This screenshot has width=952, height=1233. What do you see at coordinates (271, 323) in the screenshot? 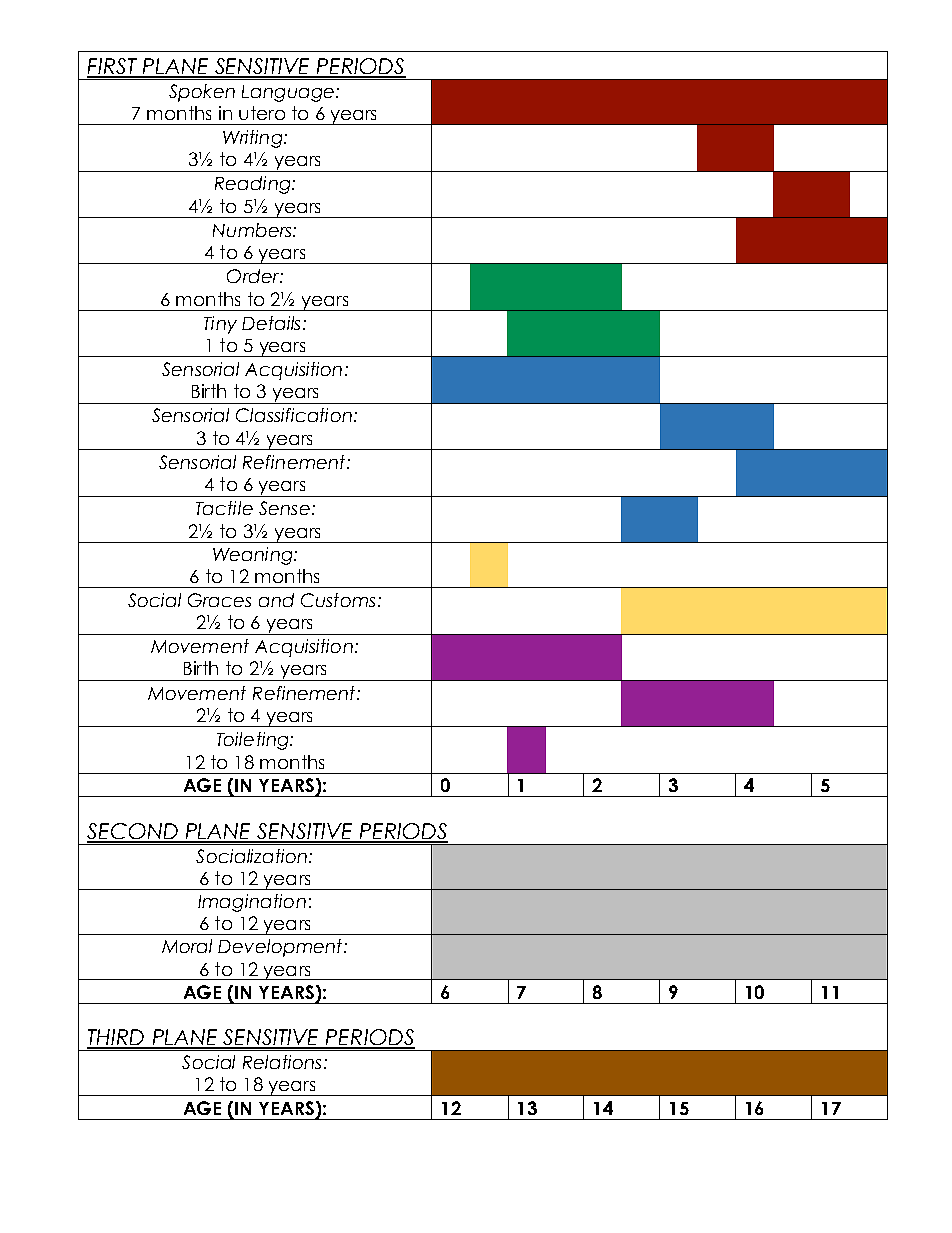
I see `Details` at bounding box center [271, 323].
